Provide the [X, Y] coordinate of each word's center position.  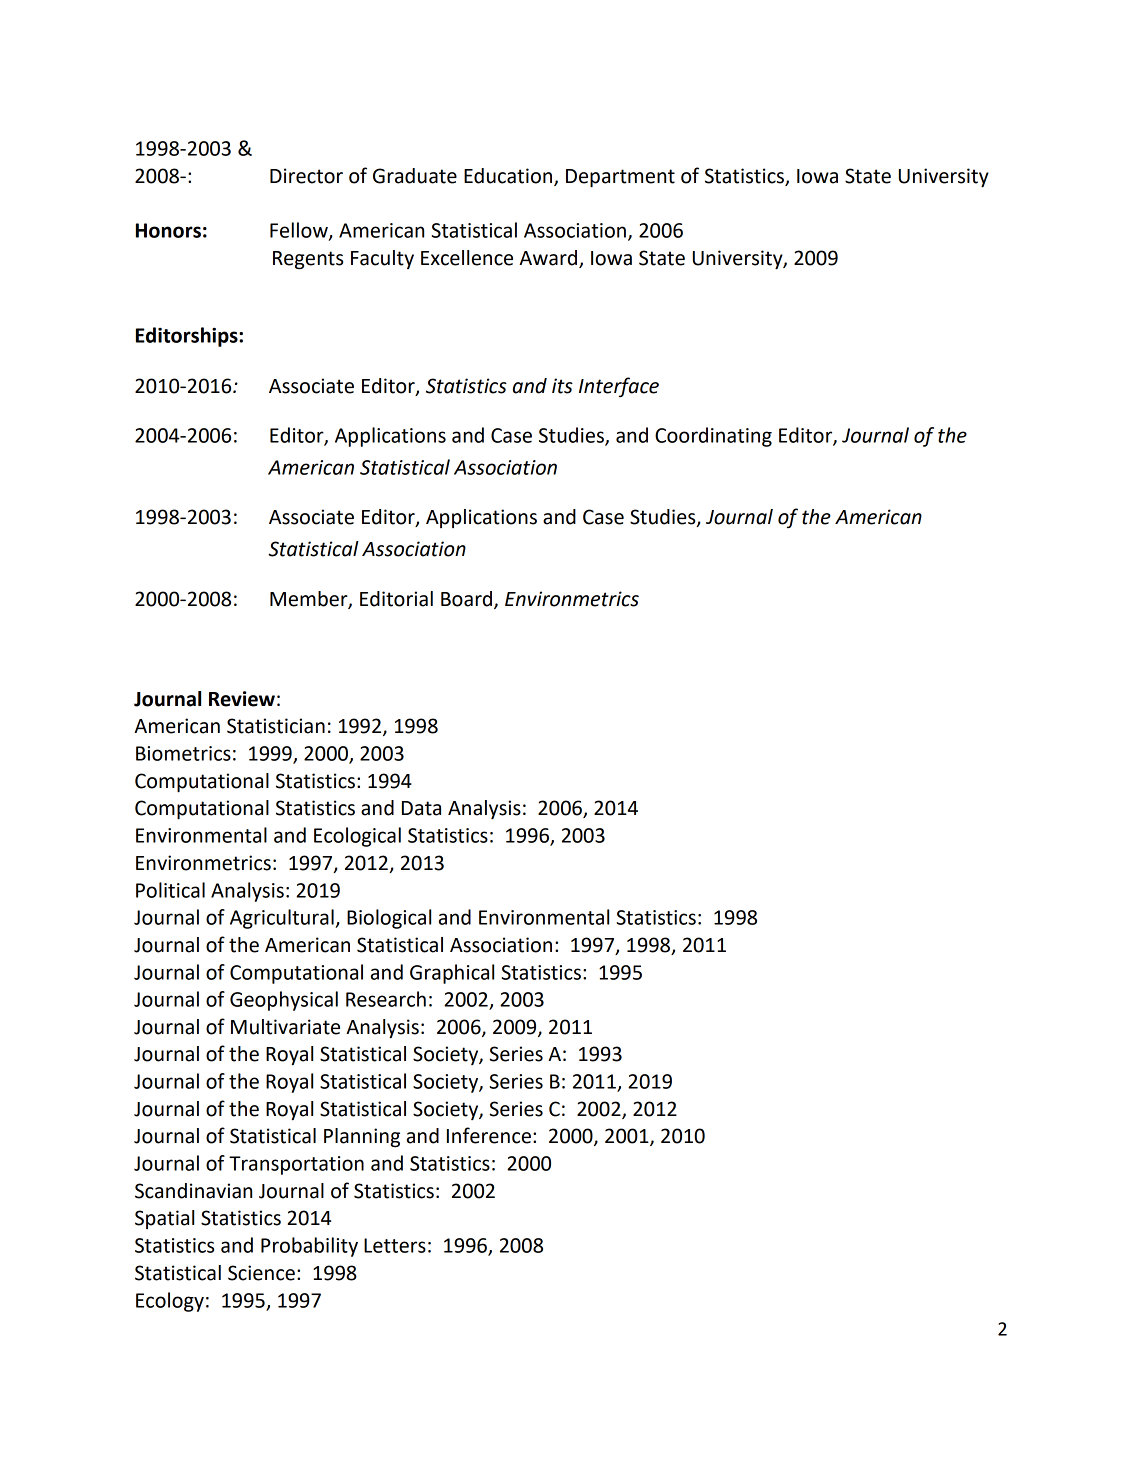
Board [466, 599]
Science [261, 1273]
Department [620, 178]
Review [242, 699]
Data [421, 808]
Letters [395, 1245]
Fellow [300, 231]
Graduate [415, 176]
